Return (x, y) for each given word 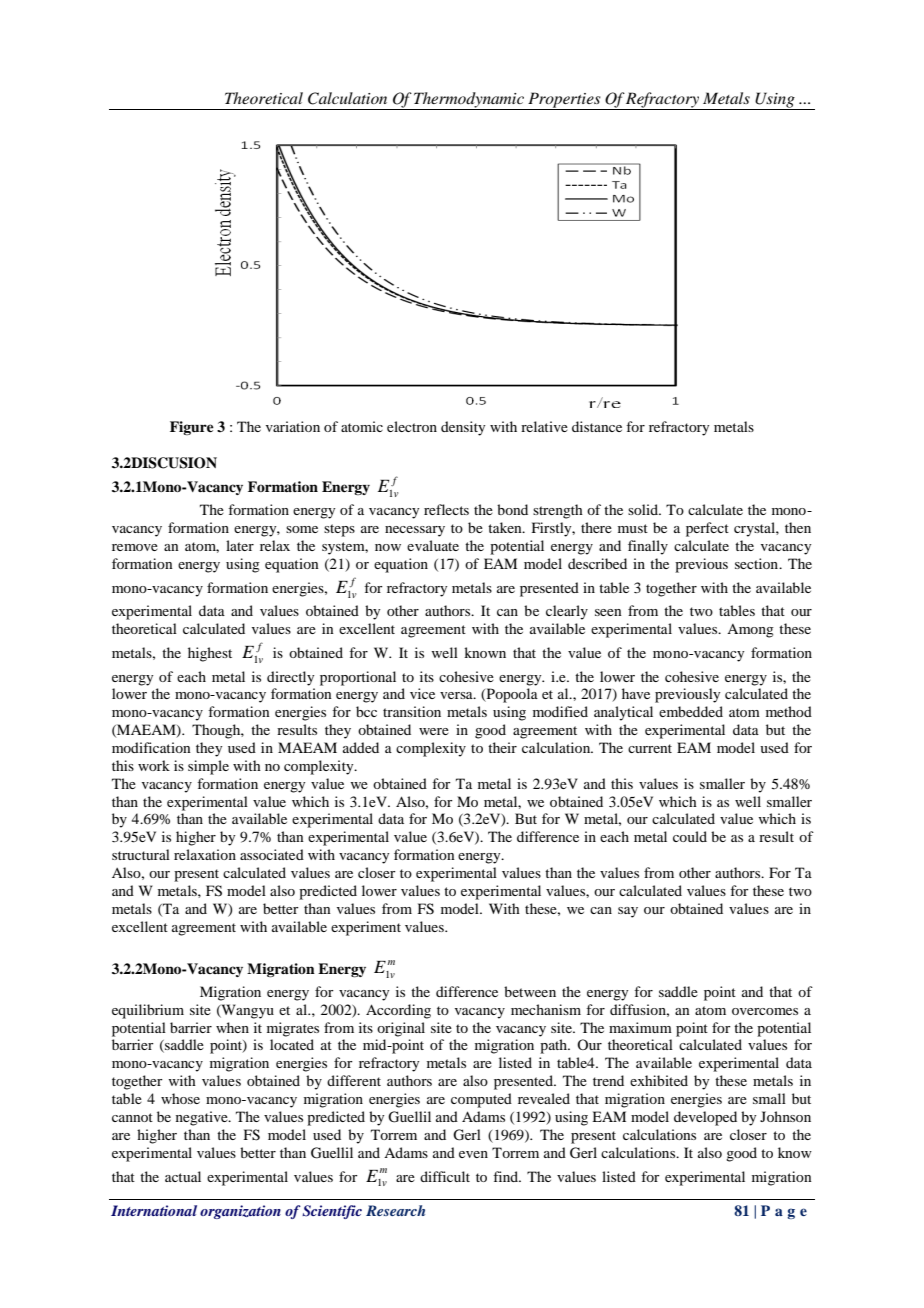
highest (210, 654)
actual (183, 1176)
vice (422, 693)
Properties (564, 101)
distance (597, 426)
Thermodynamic (469, 101)
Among (750, 631)
